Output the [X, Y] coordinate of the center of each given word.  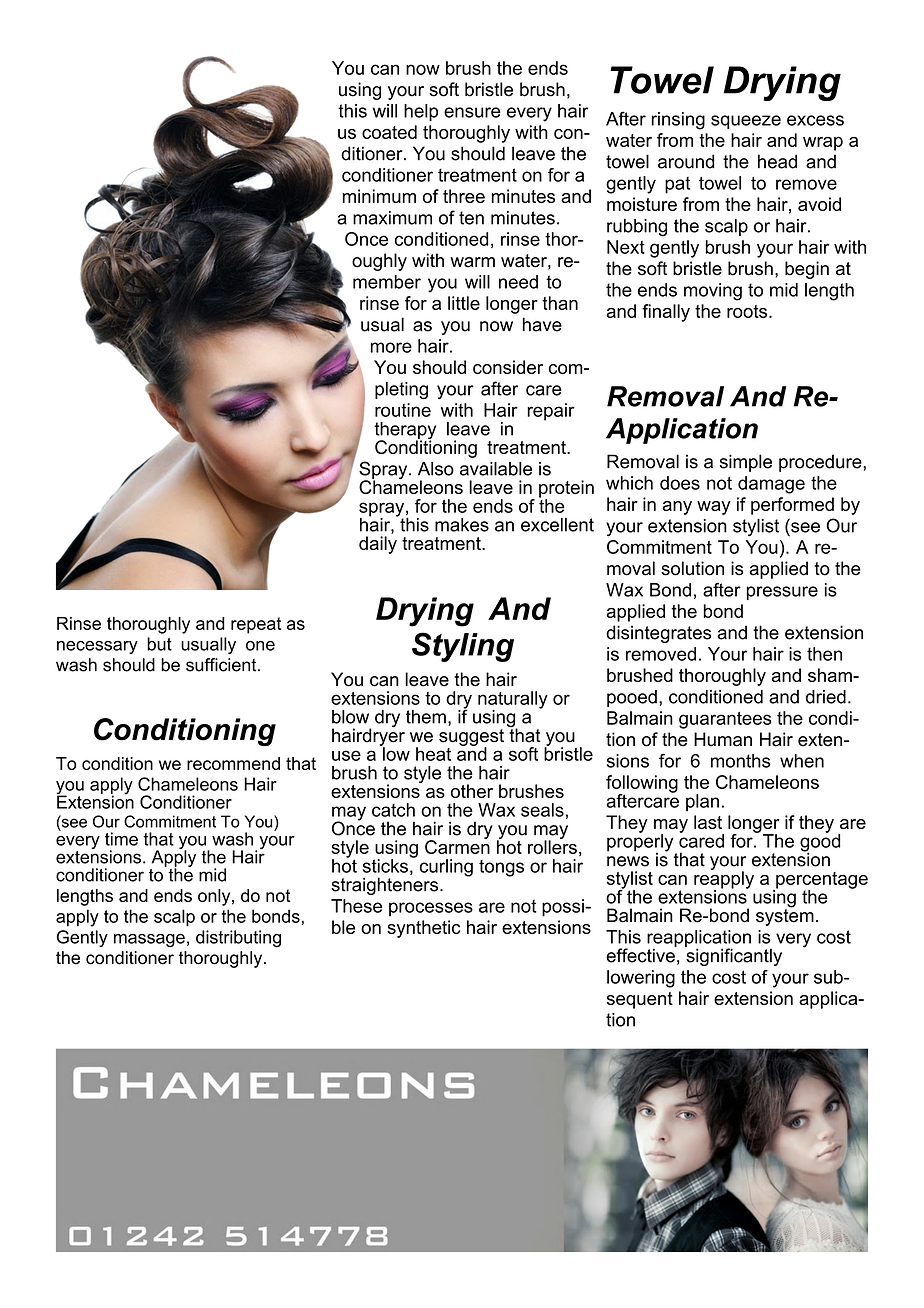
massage [149, 940]
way [714, 508]
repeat [256, 625]
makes [462, 525]
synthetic [423, 929]
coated [389, 132]
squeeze [746, 122]
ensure [472, 112]
